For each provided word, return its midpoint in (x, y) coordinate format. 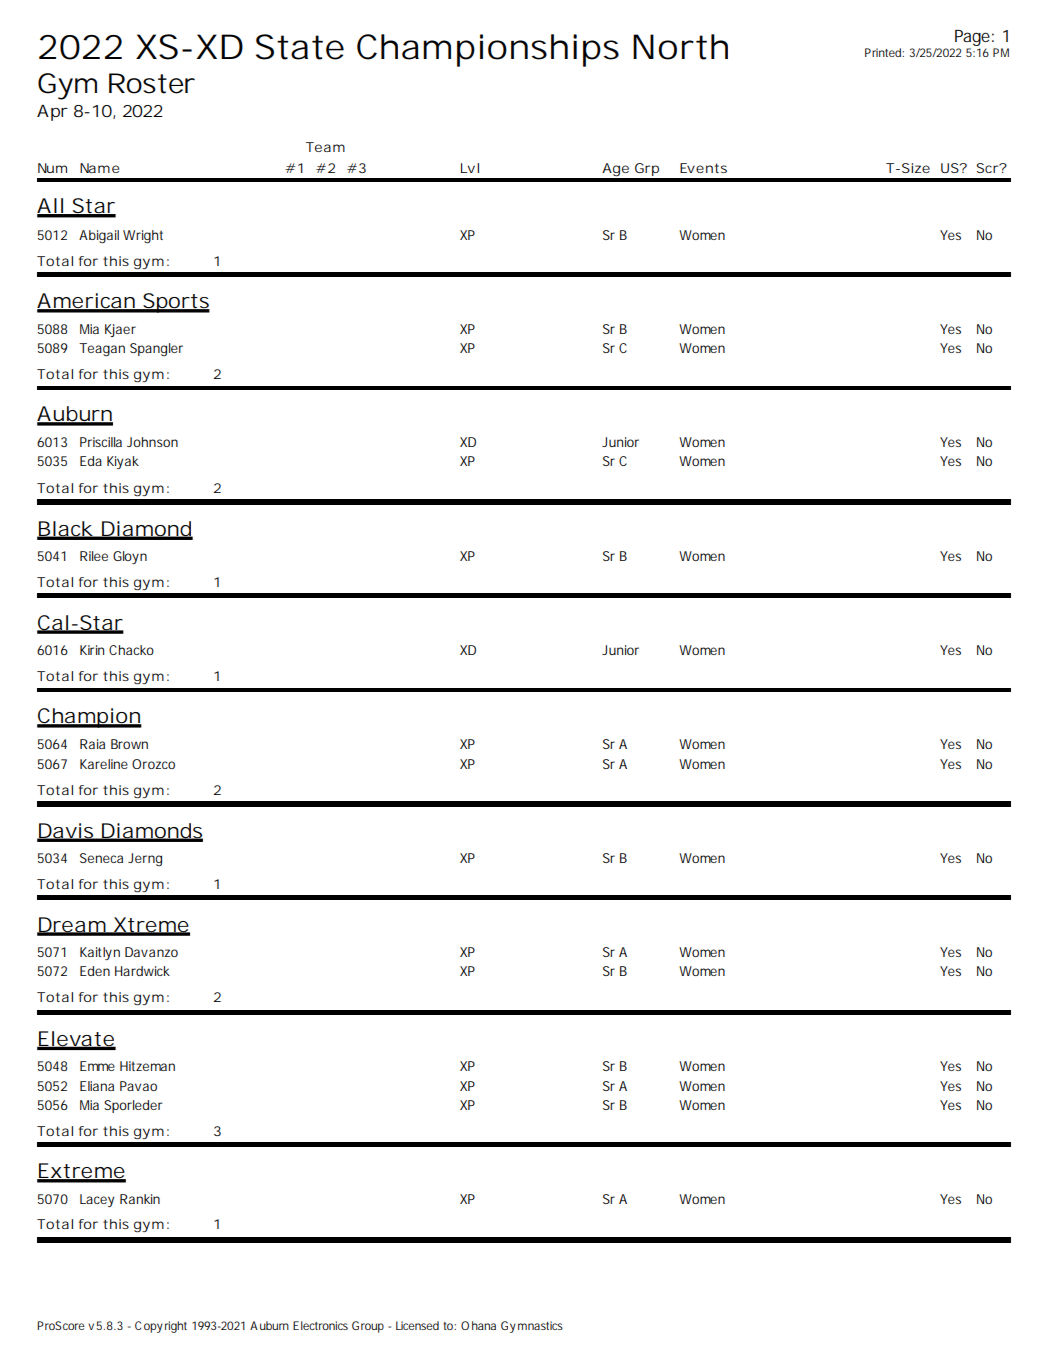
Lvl (470, 168)
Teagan (102, 350)
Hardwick (142, 971)
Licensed (417, 1325)
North (680, 47)
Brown (129, 744)
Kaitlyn (100, 953)
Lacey (97, 1200)
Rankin (140, 1199)
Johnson (152, 442)
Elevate (76, 1040)
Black (65, 530)
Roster (152, 83)
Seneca (101, 858)
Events (703, 168)
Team (325, 147)
